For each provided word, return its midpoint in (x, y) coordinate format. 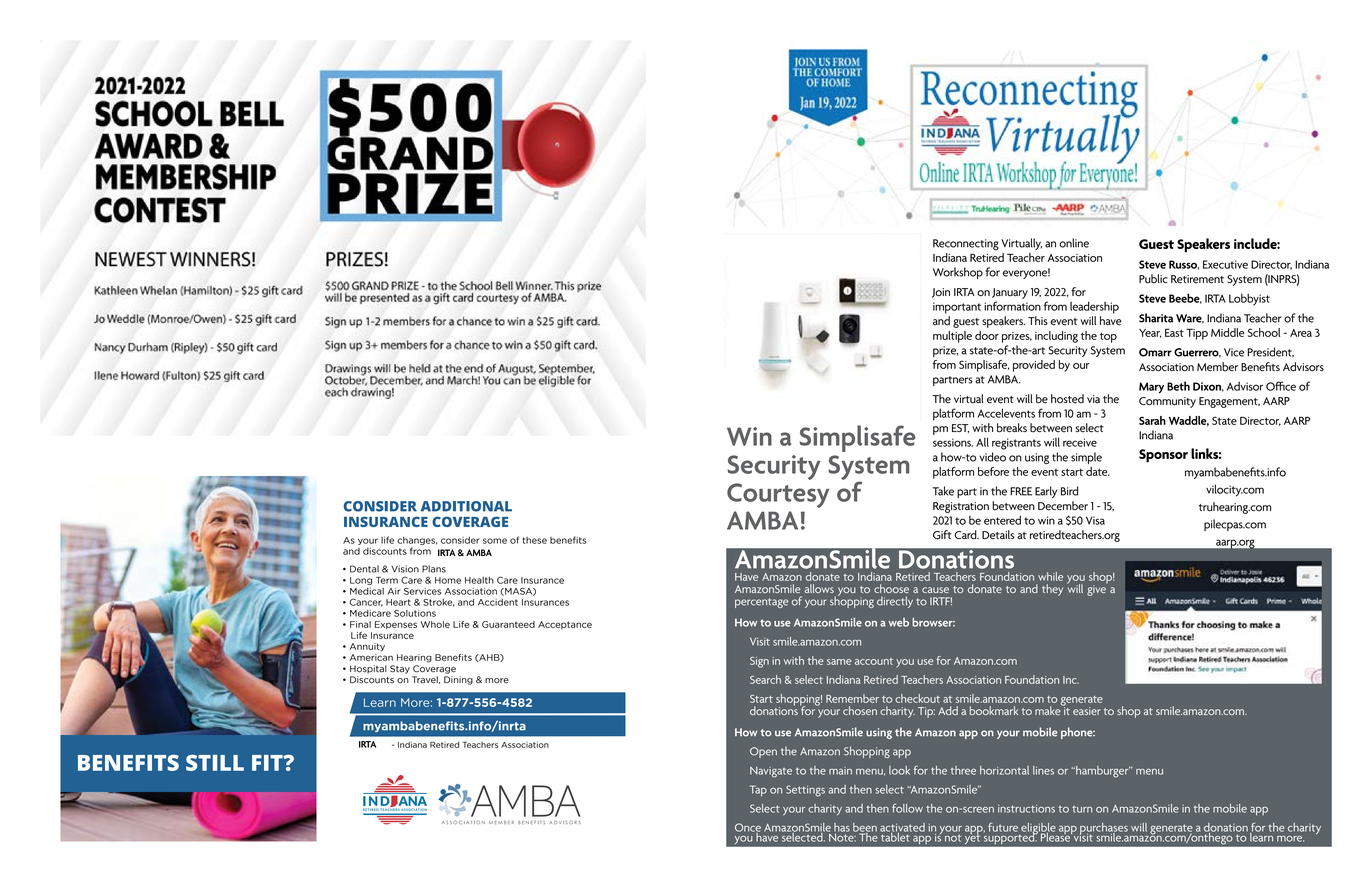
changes (417, 541)
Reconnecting (966, 244)
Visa (1095, 520)
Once (748, 828)
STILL (215, 763)
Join (941, 293)
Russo (1184, 265)
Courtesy (778, 495)
